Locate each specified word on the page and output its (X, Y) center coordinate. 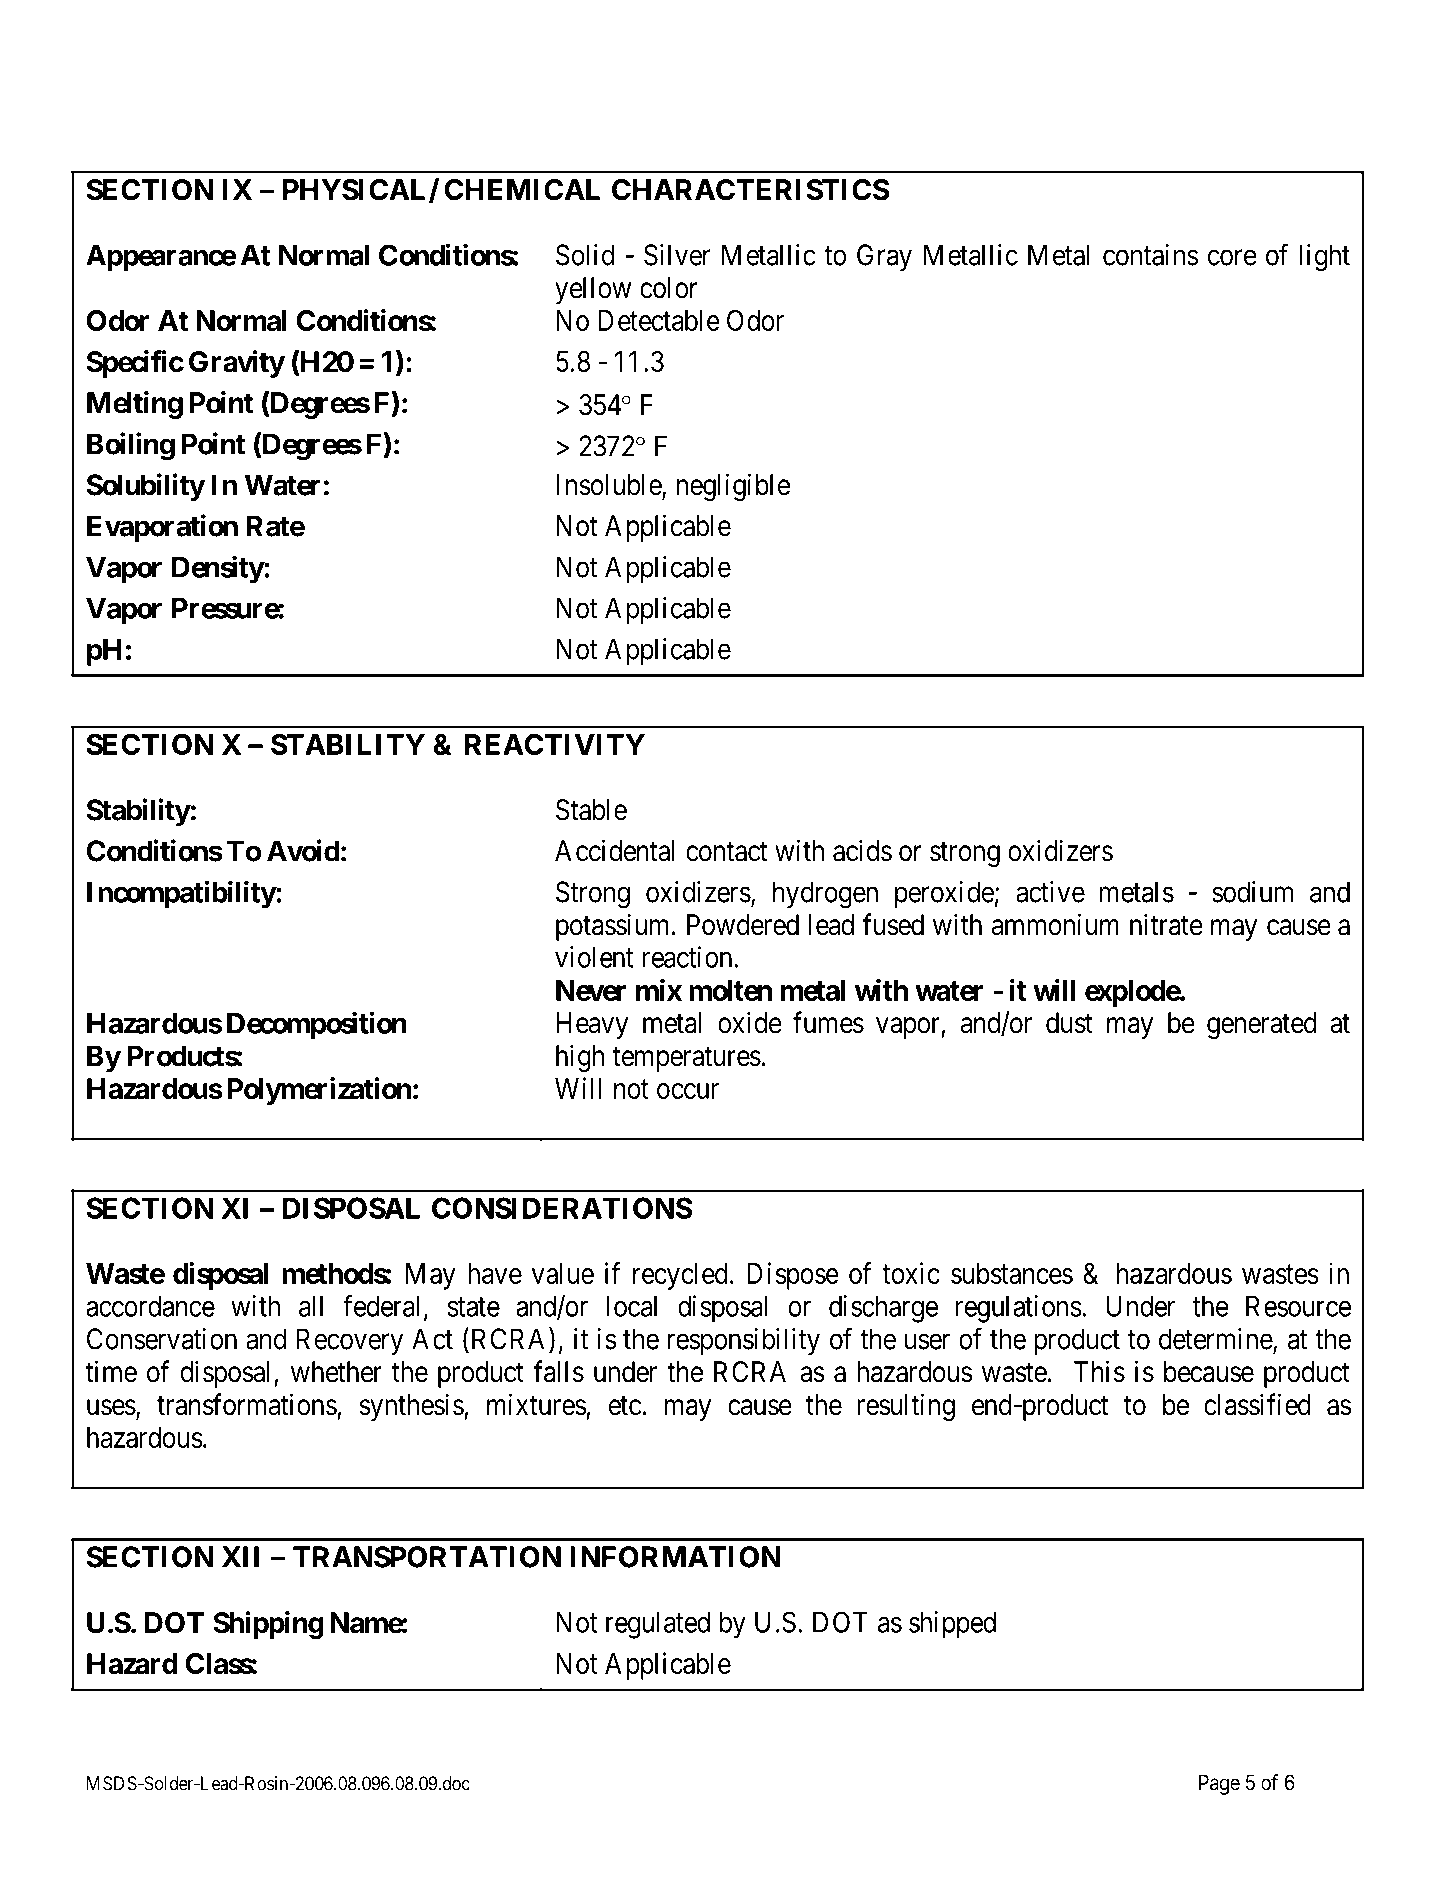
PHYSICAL (356, 191)
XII (240, 1557)
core (1232, 258)
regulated (658, 1625)
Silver (677, 255)
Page (1219, 1784)
